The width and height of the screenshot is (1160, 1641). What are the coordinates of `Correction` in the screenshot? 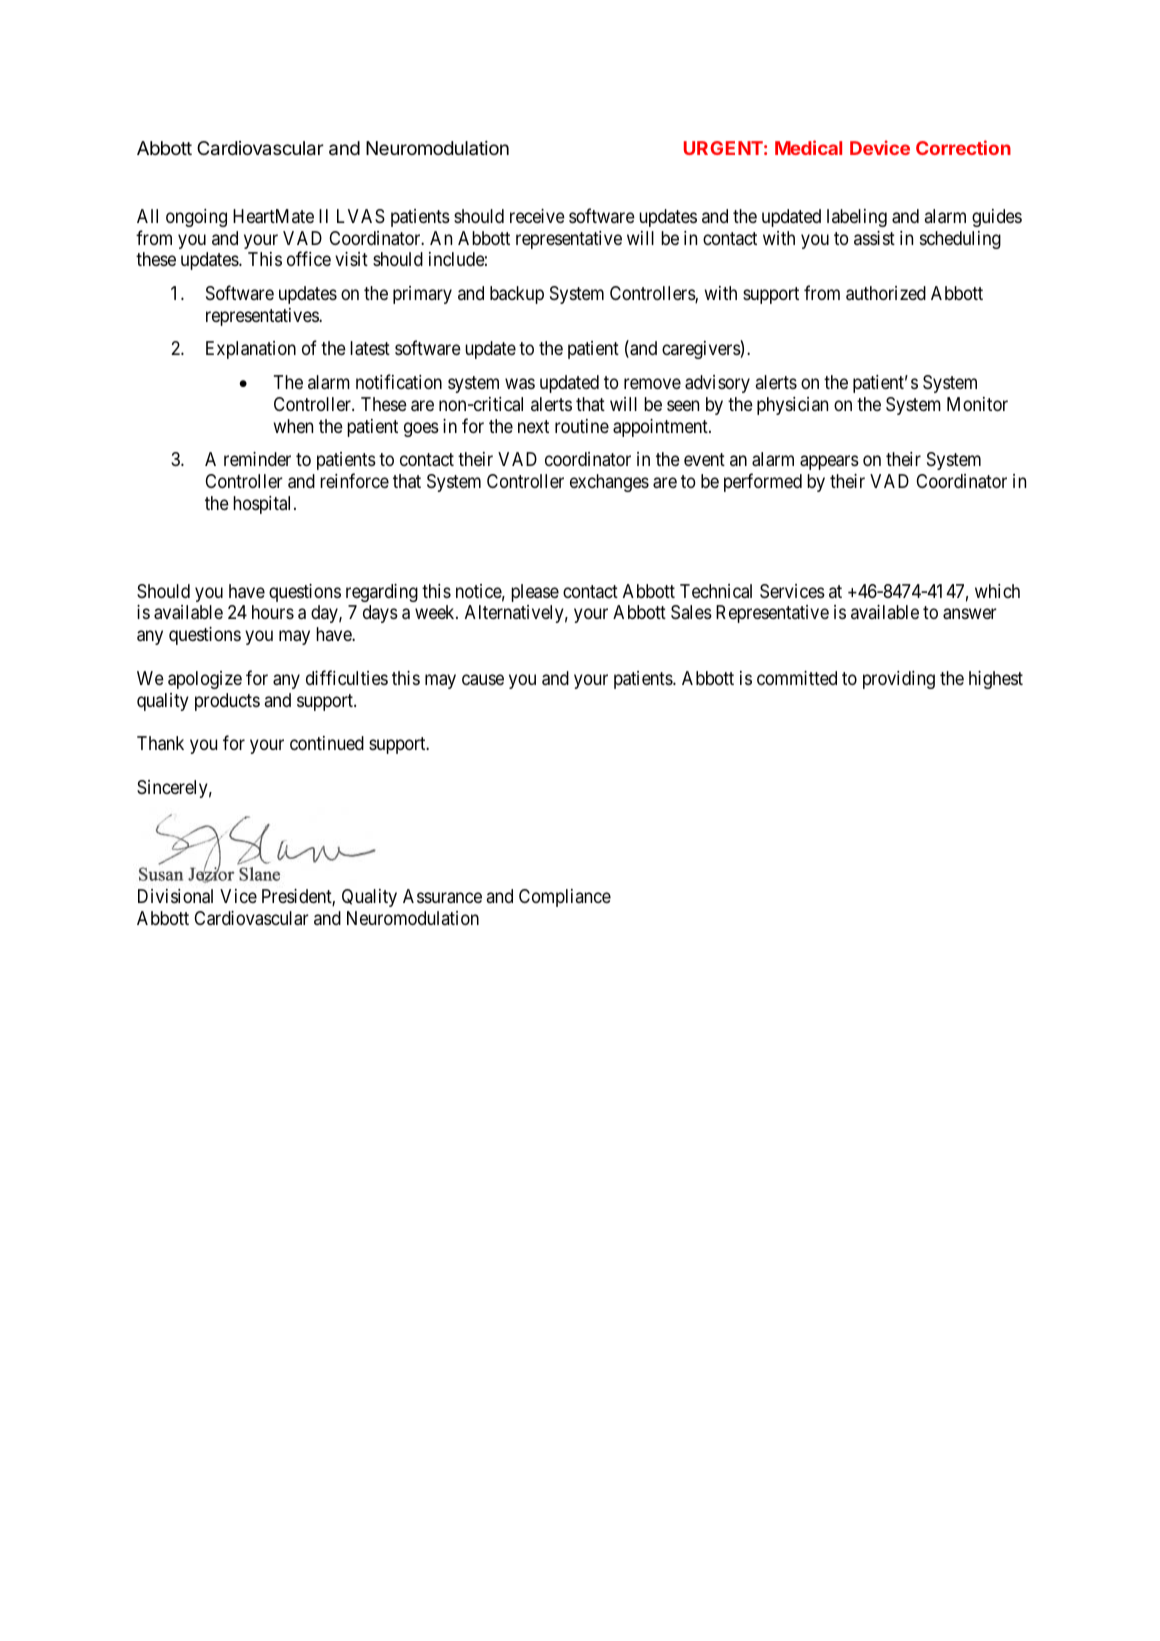 It's located at (963, 147).
